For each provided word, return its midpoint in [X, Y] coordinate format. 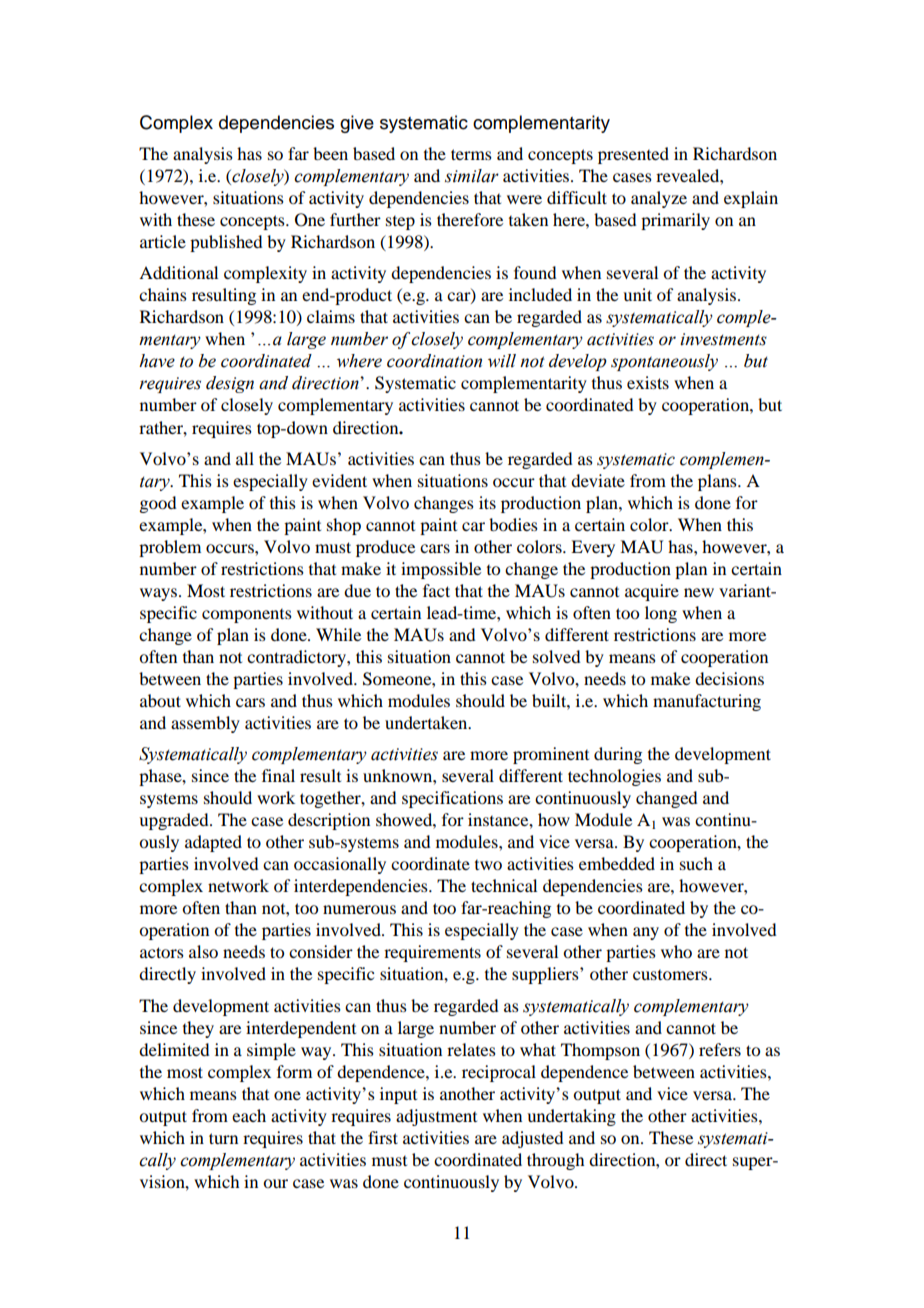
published [226, 243]
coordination [434, 361]
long [661, 614]
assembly [205, 724]
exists [648, 382]
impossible [441, 570]
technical [504, 885]
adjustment [436, 1117]
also [203, 951]
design [230, 384]
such [696, 863]
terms [471, 154]
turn [223, 1138]
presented [633, 155]
